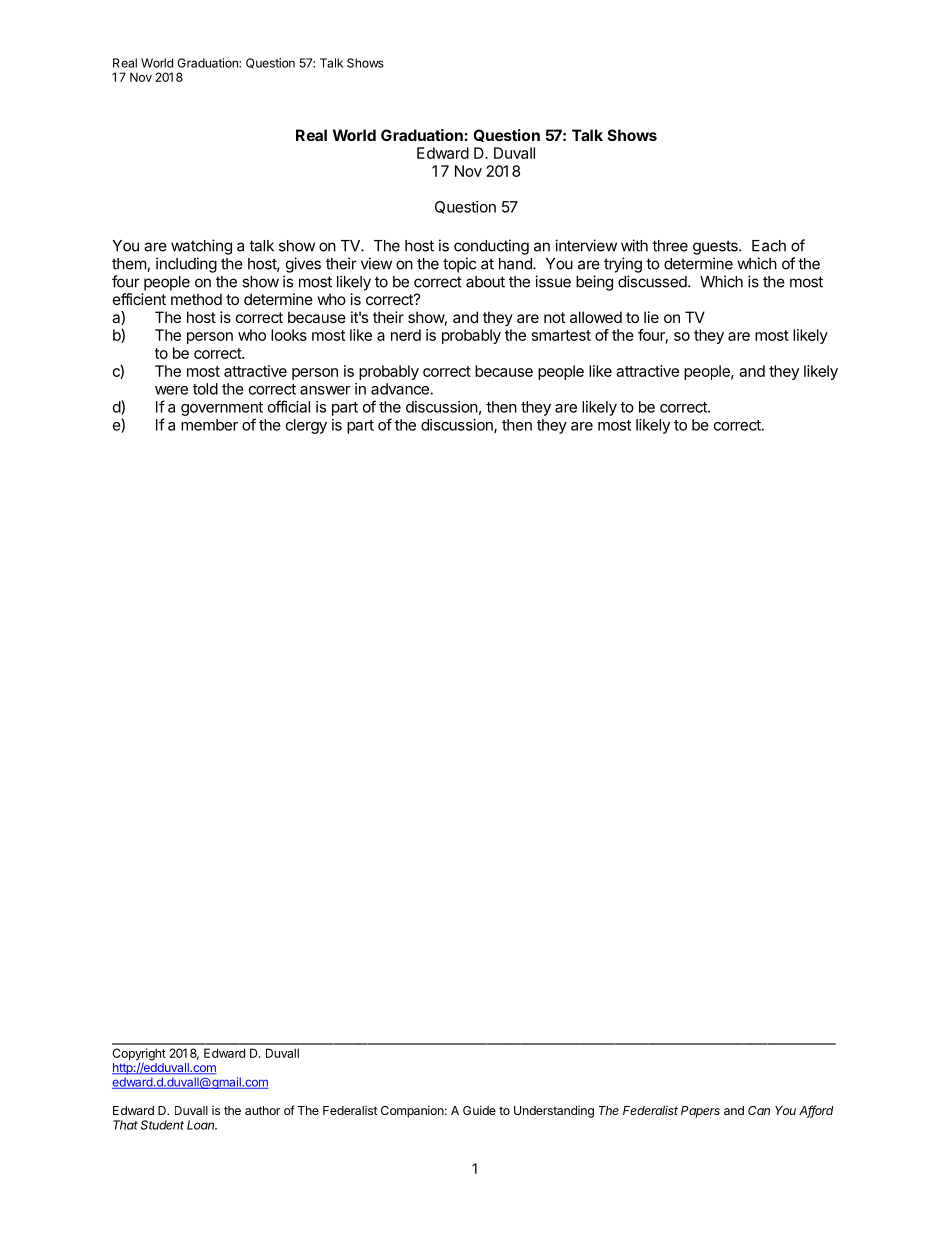  Describe the element at coordinates (651, 317) in the screenshot. I see `lie` at that location.
